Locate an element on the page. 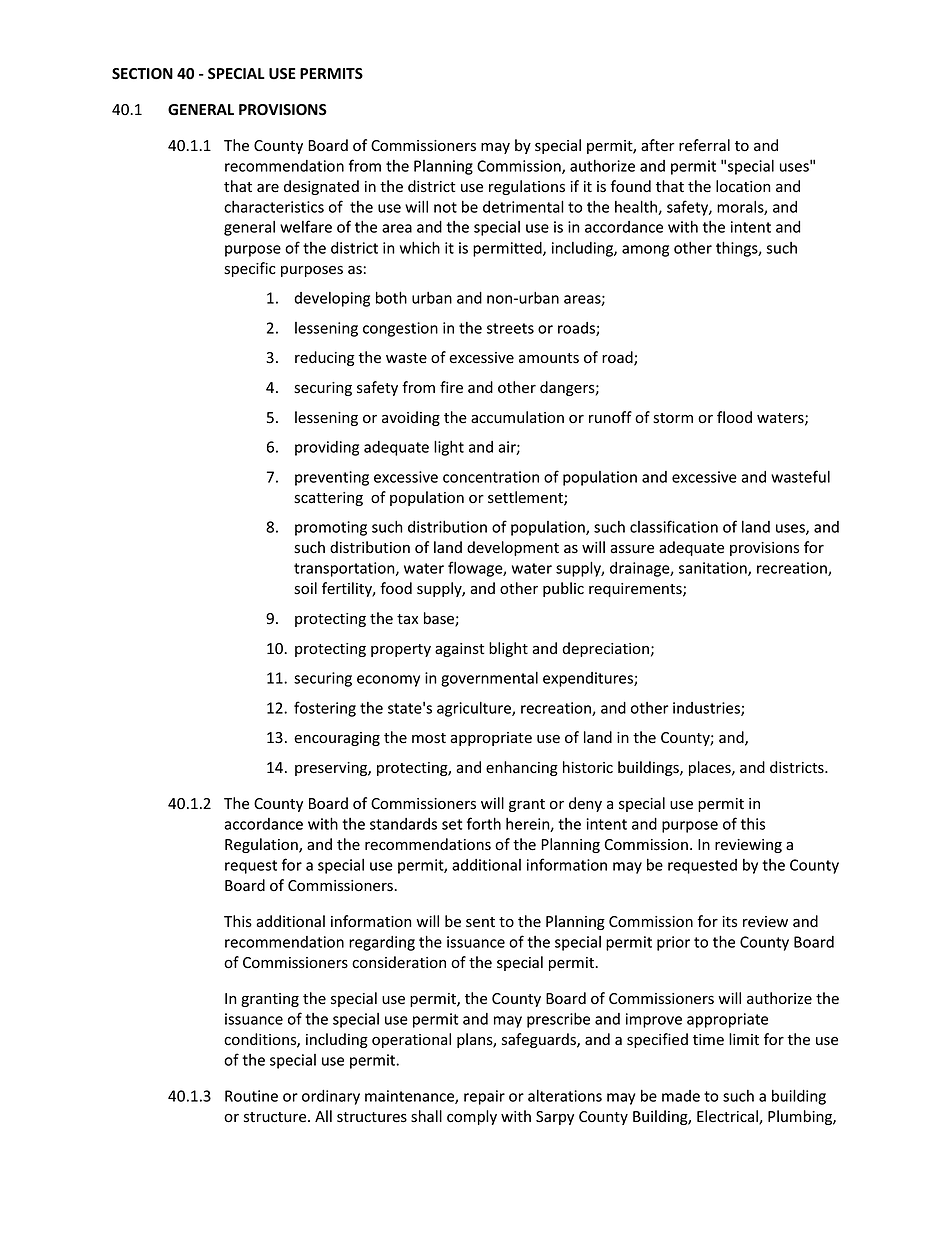 Image resolution: width=952 pixels, height=1233 pixels. encouraging is located at coordinates (337, 739).
